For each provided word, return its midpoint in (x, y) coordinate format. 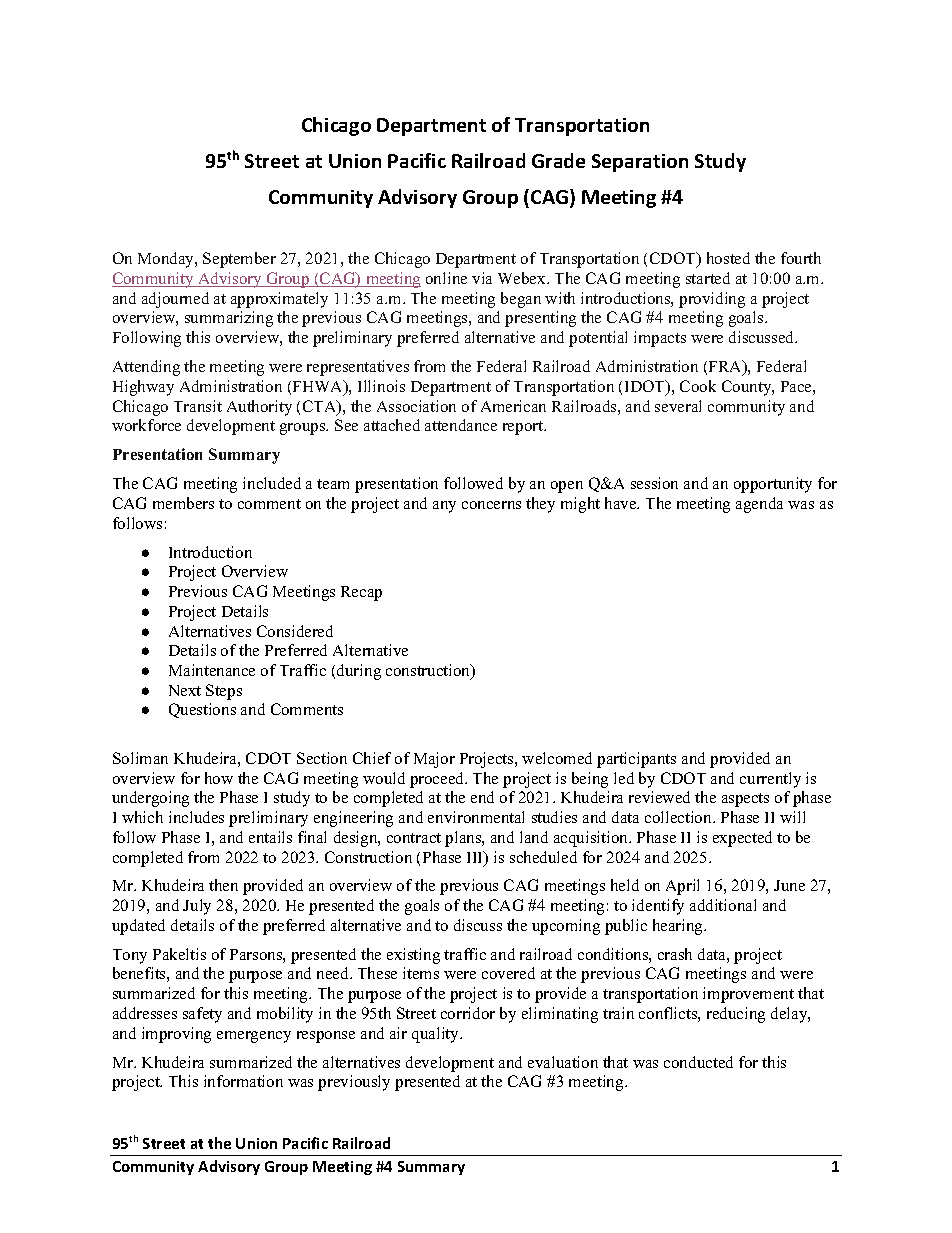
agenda (759, 505)
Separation (640, 163)
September (239, 260)
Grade (558, 160)
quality (437, 1035)
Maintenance (212, 670)
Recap (361, 593)
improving (176, 1035)
